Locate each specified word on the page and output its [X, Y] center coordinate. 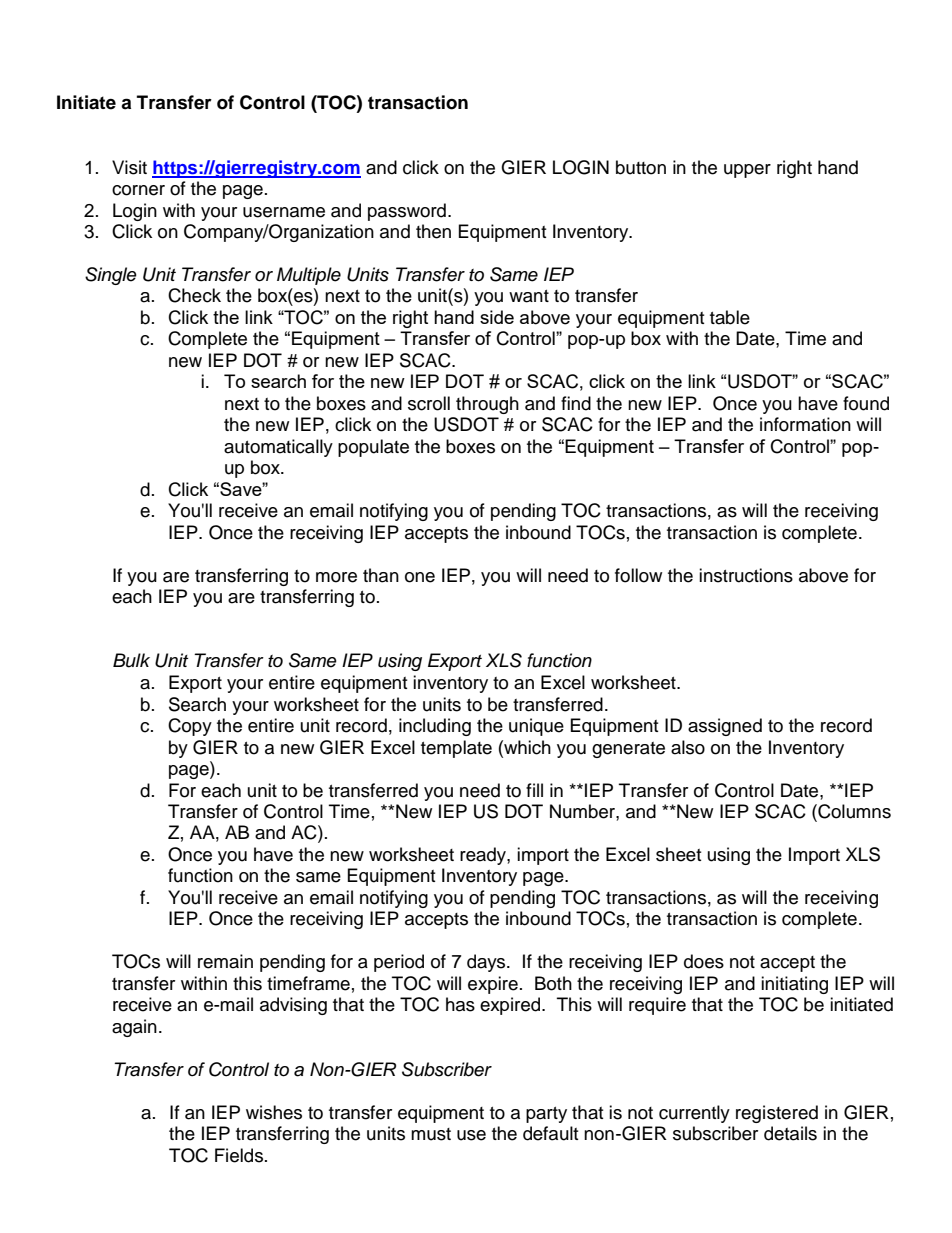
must [431, 1134]
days [487, 963]
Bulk [131, 660]
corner [138, 190]
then [433, 231]
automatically [278, 448]
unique [536, 727]
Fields [240, 1155]
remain [225, 961]
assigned [725, 727]
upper [747, 171]
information [805, 424]
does [704, 961]
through [487, 405]
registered [777, 1114]
